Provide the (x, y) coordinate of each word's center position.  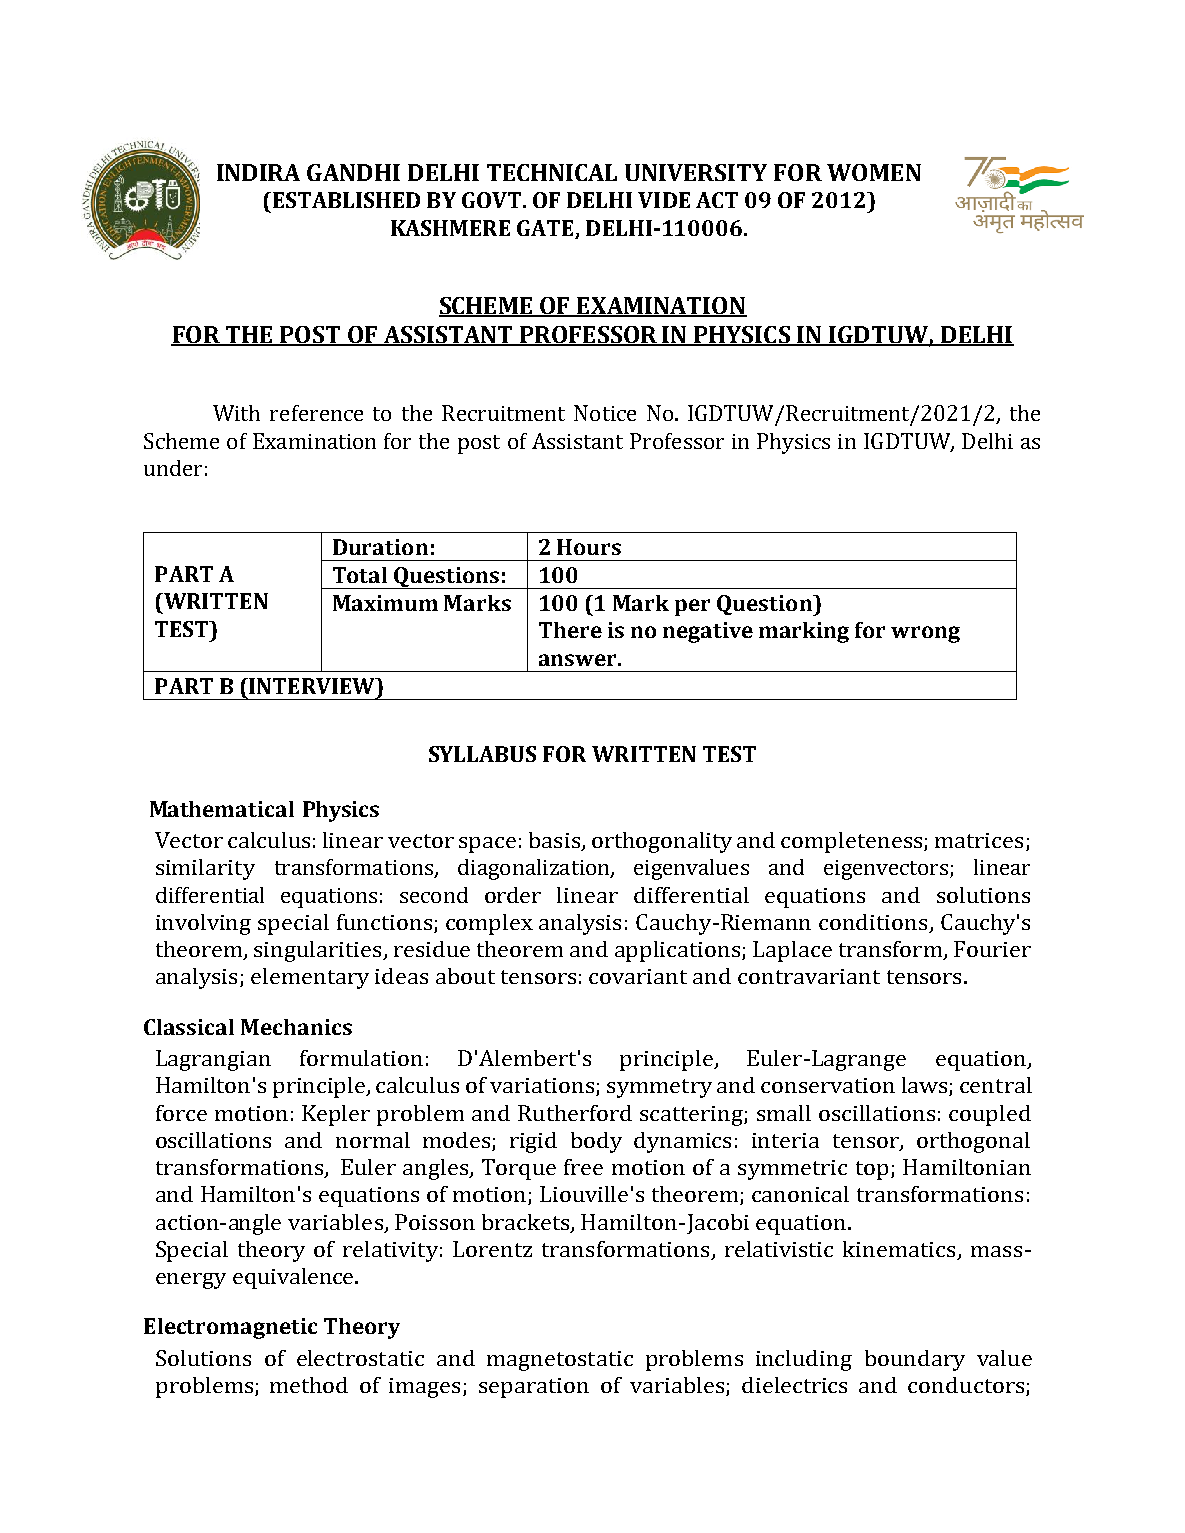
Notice (605, 413)
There (570, 630)
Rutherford (575, 1113)
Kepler (336, 1115)
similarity (205, 869)
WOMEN (874, 172)
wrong (925, 634)
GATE (545, 228)
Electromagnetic (230, 1328)
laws (926, 1086)
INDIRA (258, 172)
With (236, 413)
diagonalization (535, 869)
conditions (874, 923)
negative (708, 632)
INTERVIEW (312, 686)
